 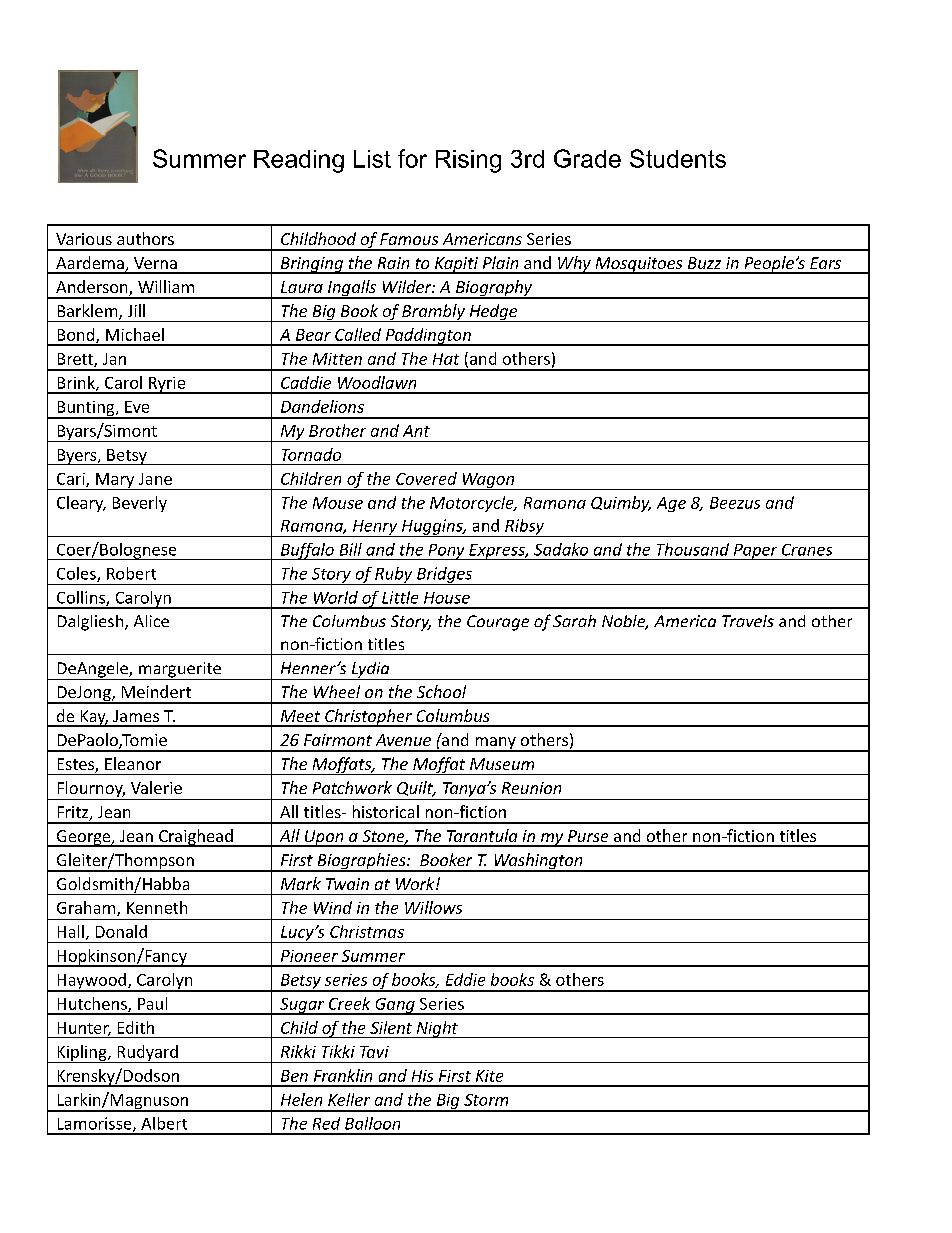 I want to click on Covered, so click(x=426, y=478).
